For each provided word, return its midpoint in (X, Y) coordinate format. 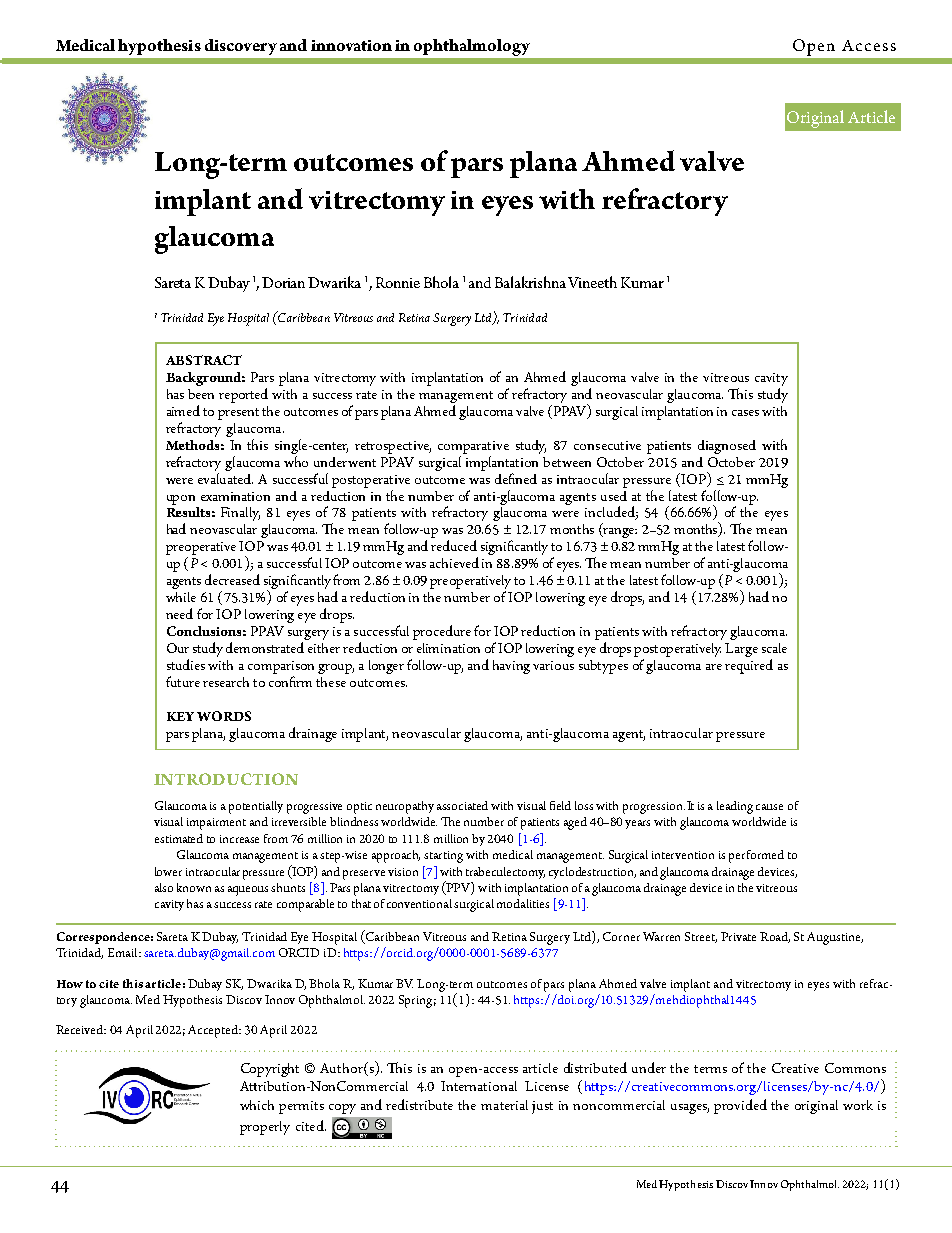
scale (774, 648)
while (181, 597)
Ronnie (398, 282)
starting (443, 857)
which (257, 1105)
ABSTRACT (204, 360)
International (479, 1086)
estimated (179, 838)
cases (745, 413)
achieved (454, 562)
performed (756, 856)
